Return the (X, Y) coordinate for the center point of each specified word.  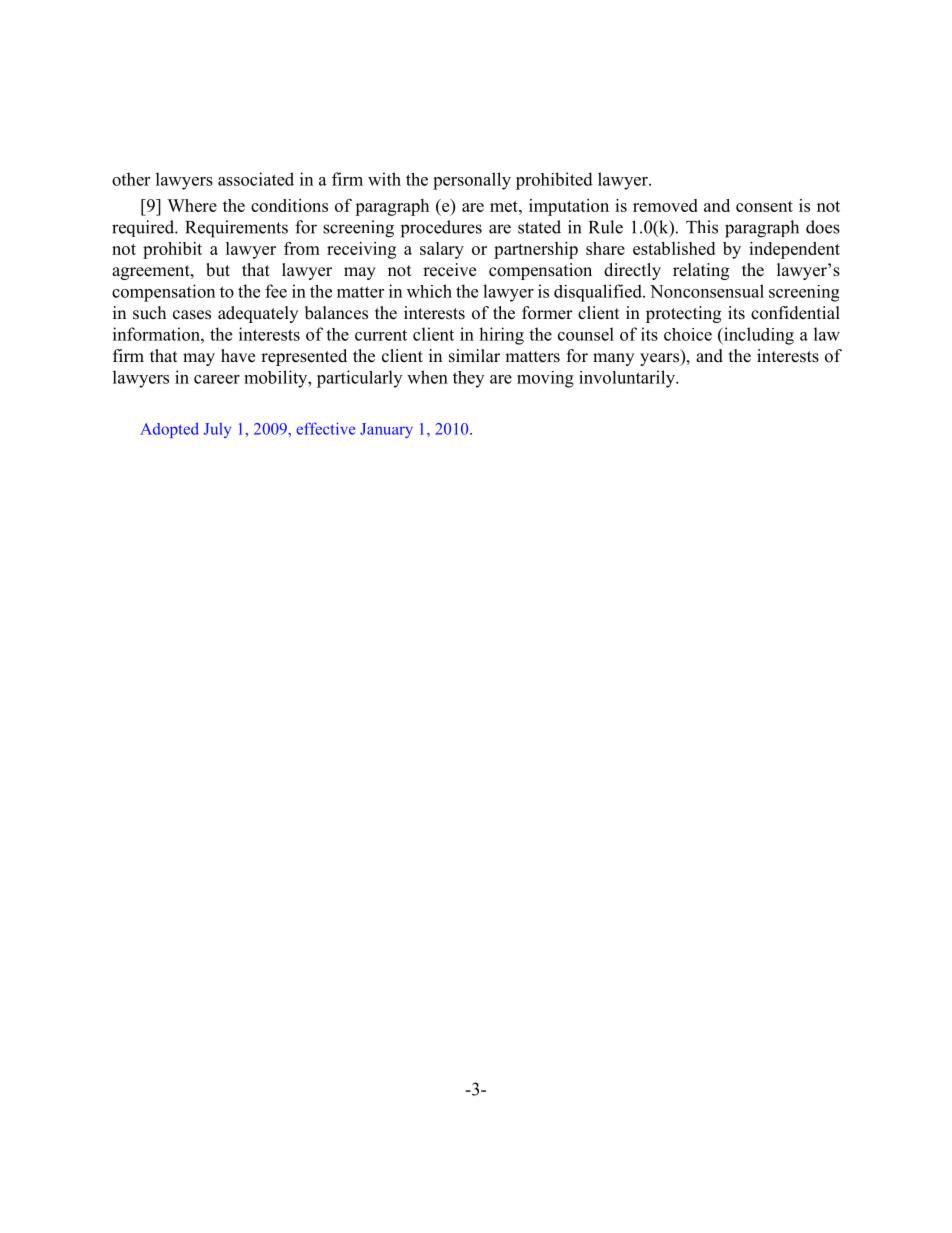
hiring (501, 336)
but (218, 270)
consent (764, 206)
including (758, 336)
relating (701, 271)
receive (449, 270)
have (238, 356)
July (217, 430)
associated (256, 179)
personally (472, 181)
